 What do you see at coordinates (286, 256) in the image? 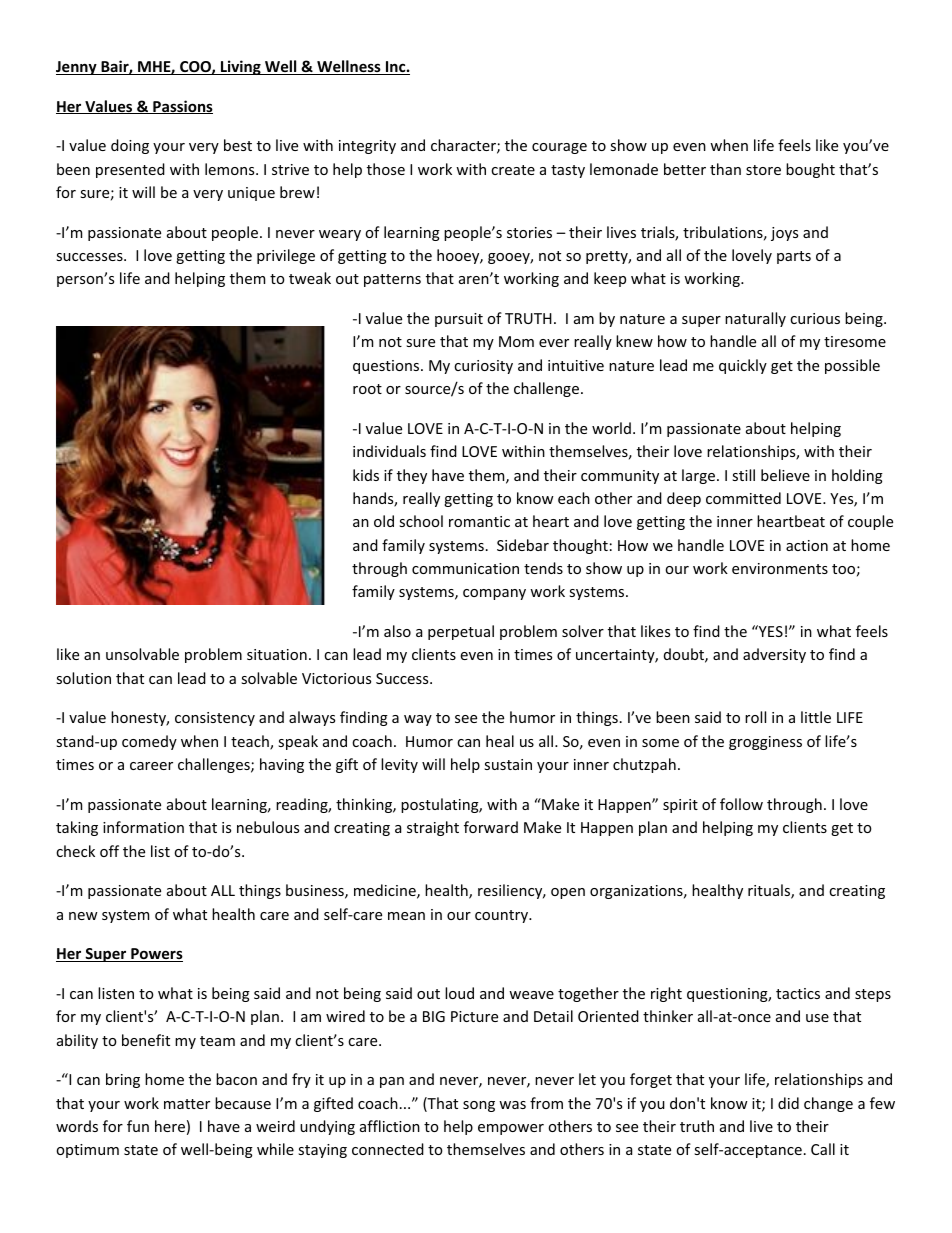
I see `privilege` at bounding box center [286, 256].
